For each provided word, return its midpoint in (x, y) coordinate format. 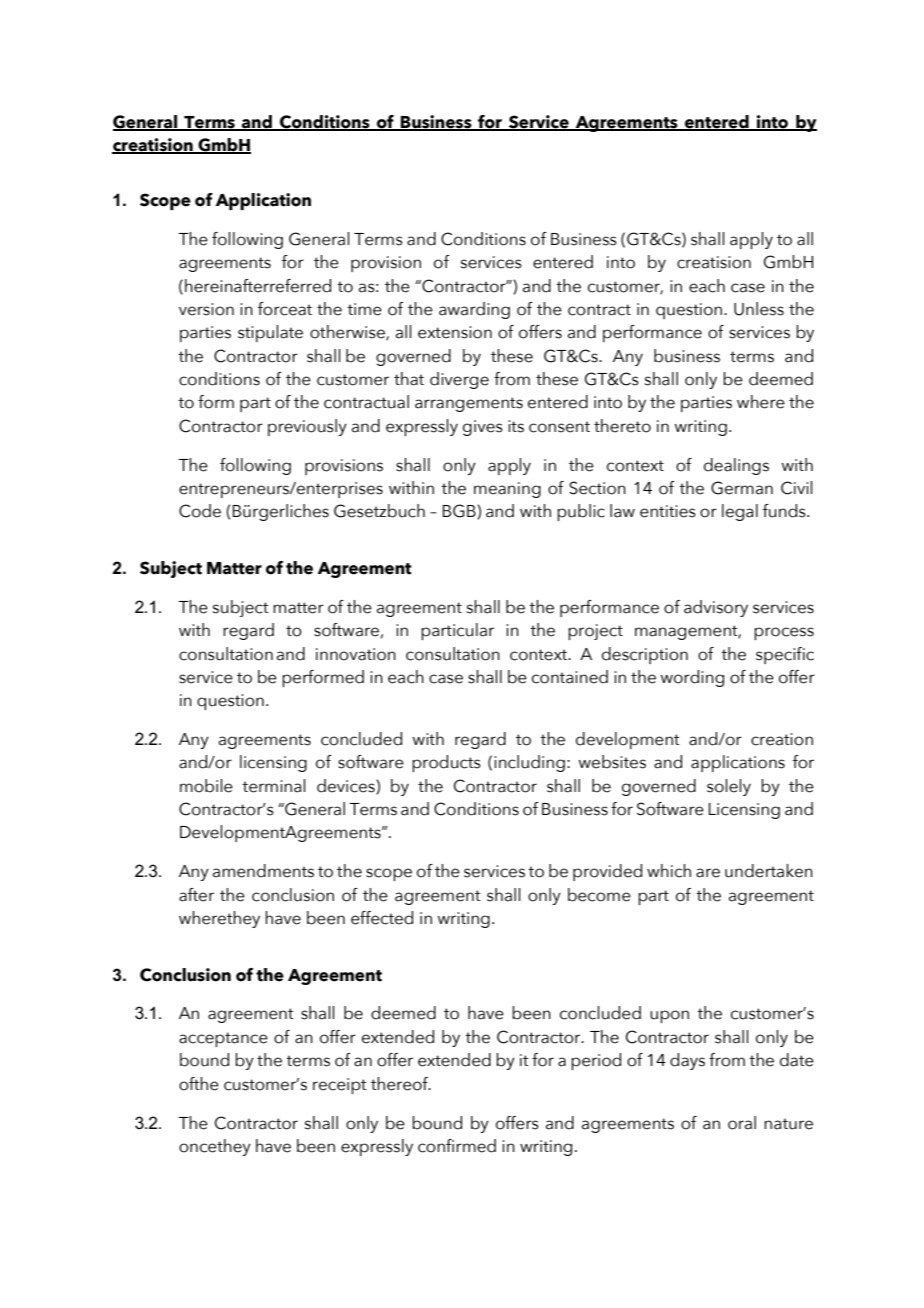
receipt (340, 1086)
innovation (356, 654)
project (595, 632)
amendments (263, 871)
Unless (759, 309)
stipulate (270, 333)
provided (607, 872)
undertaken (769, 871)
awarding (474, 310)
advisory (716, 608)
